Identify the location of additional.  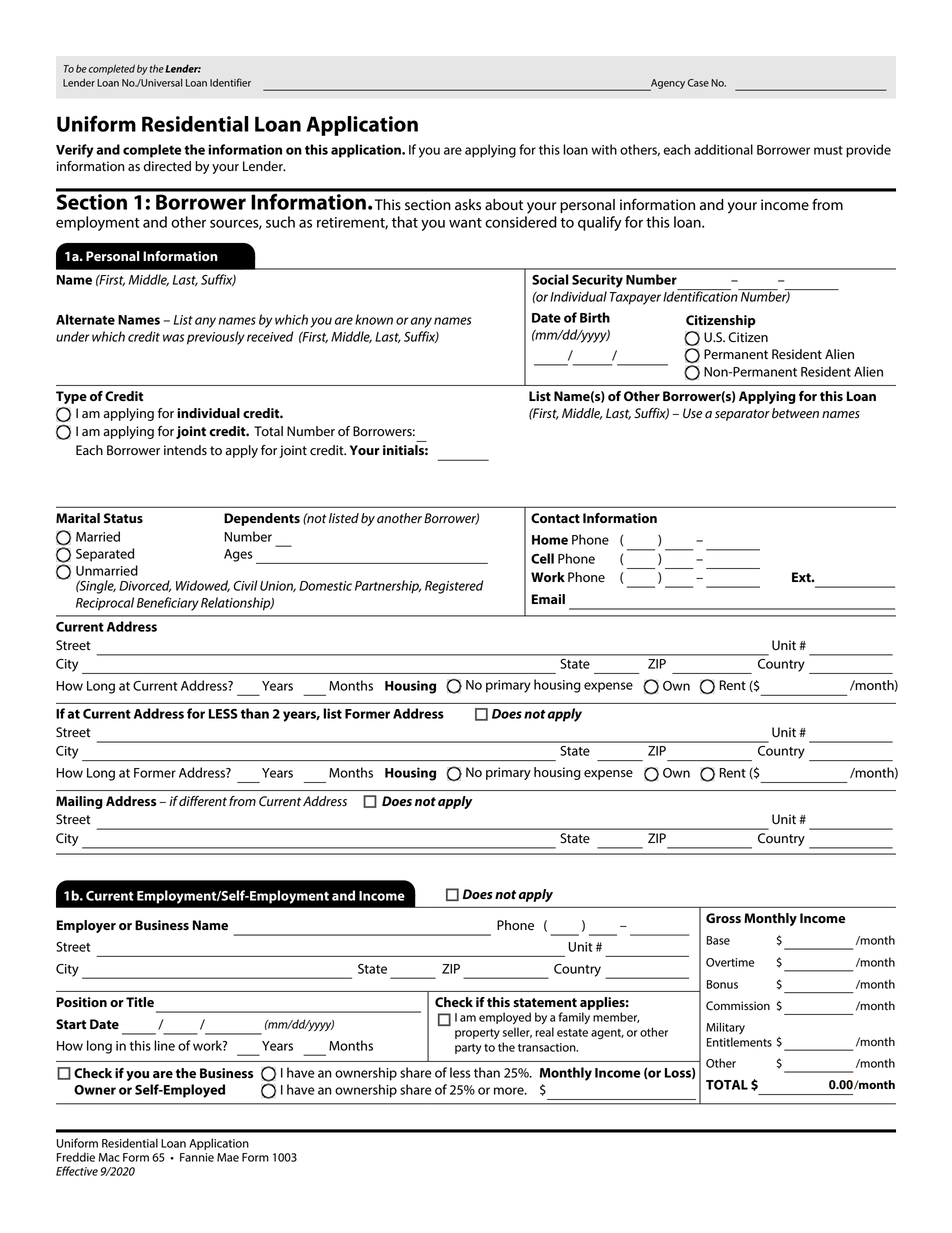
(723, 149).
